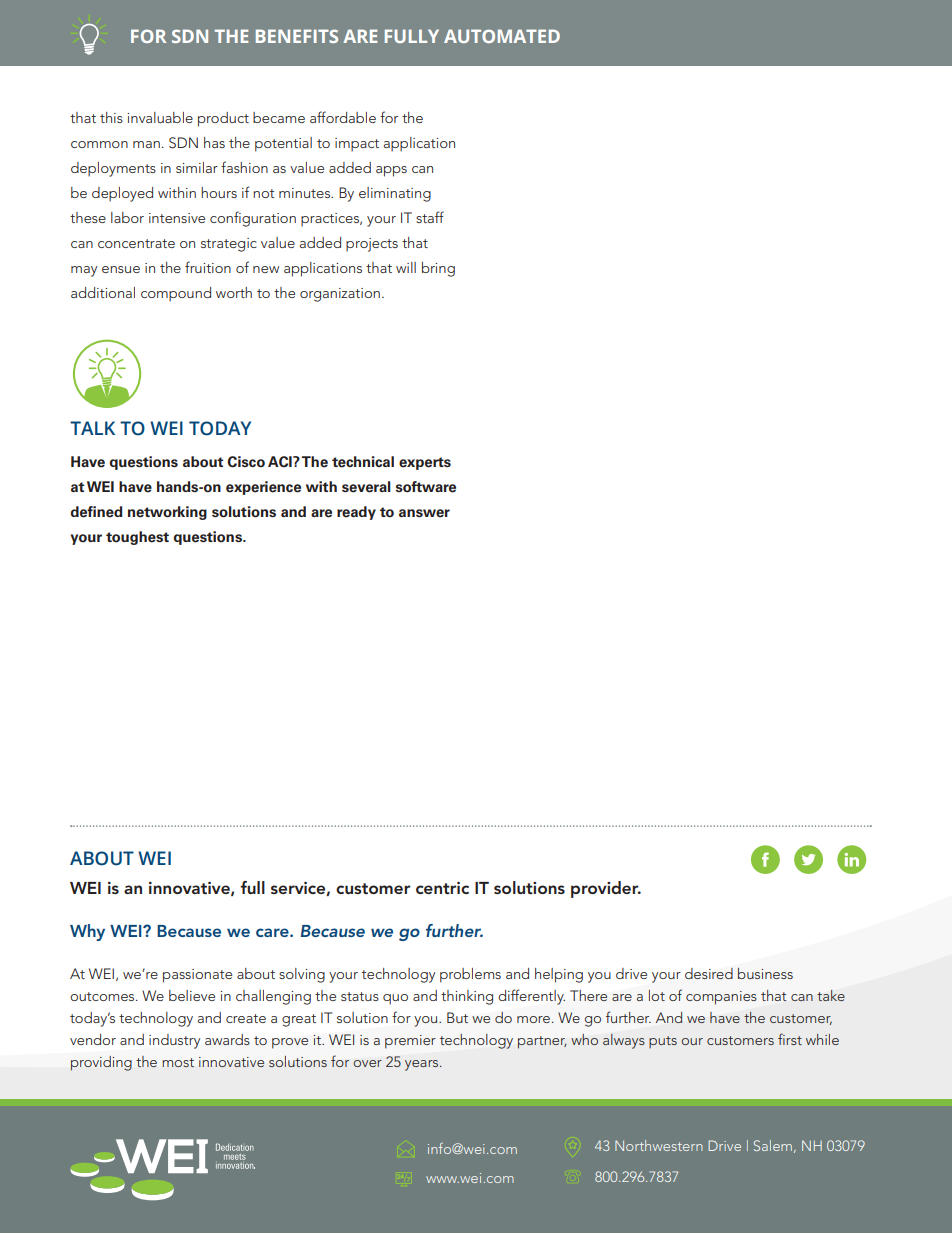  I want to click on Salem, so click(773, 1145).
